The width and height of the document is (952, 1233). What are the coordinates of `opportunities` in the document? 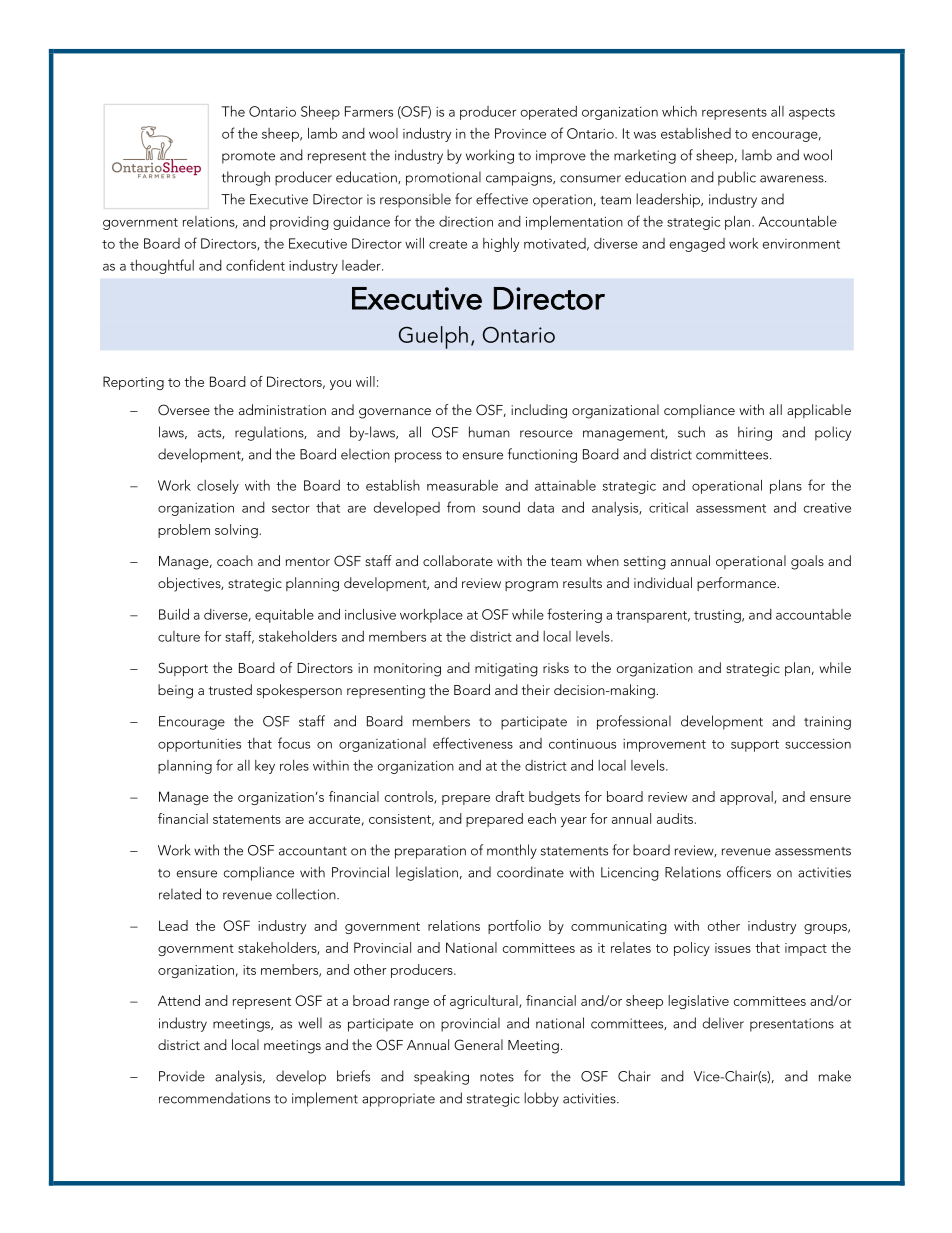 It's located at (199, 745).
